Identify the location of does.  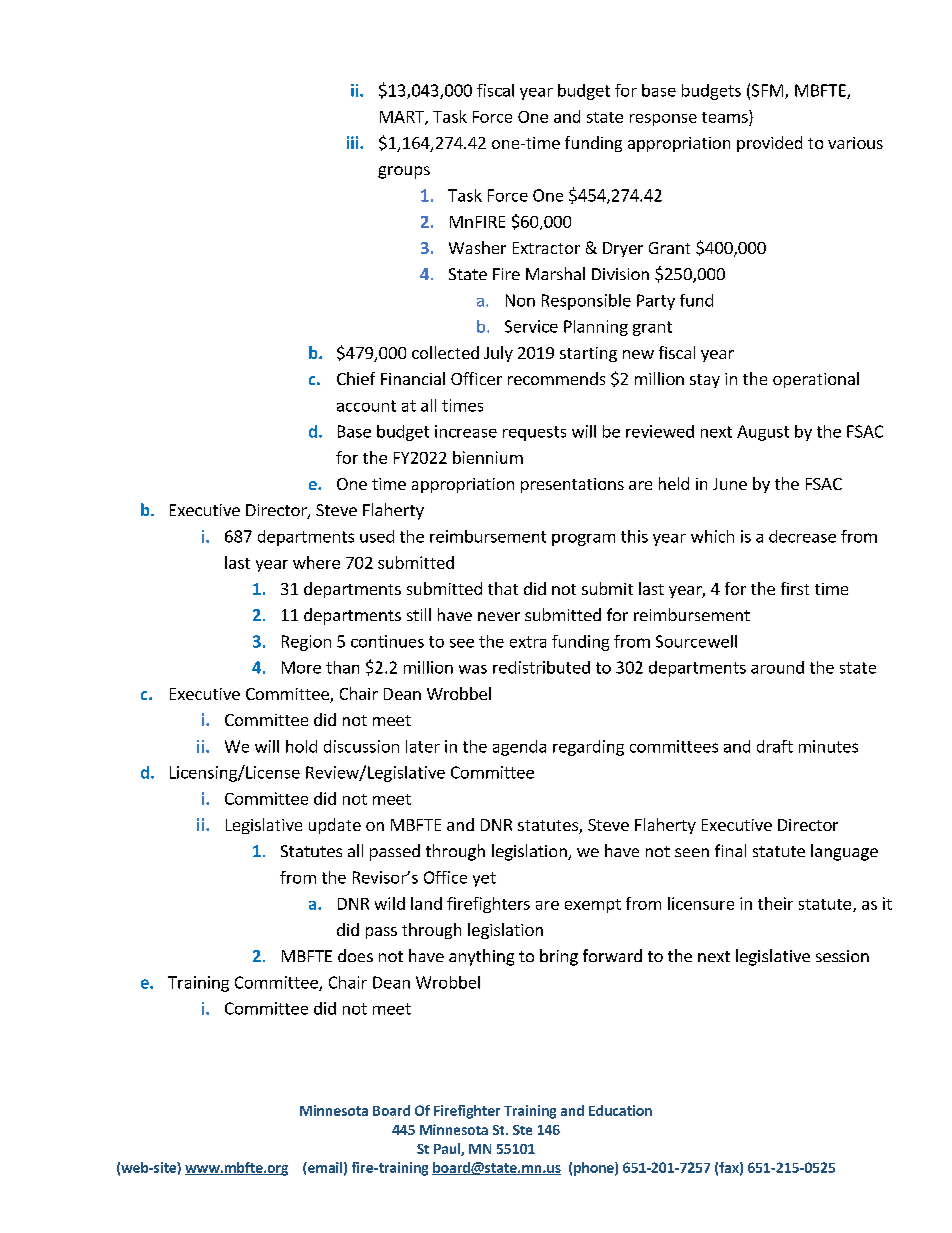
(355, 955).
